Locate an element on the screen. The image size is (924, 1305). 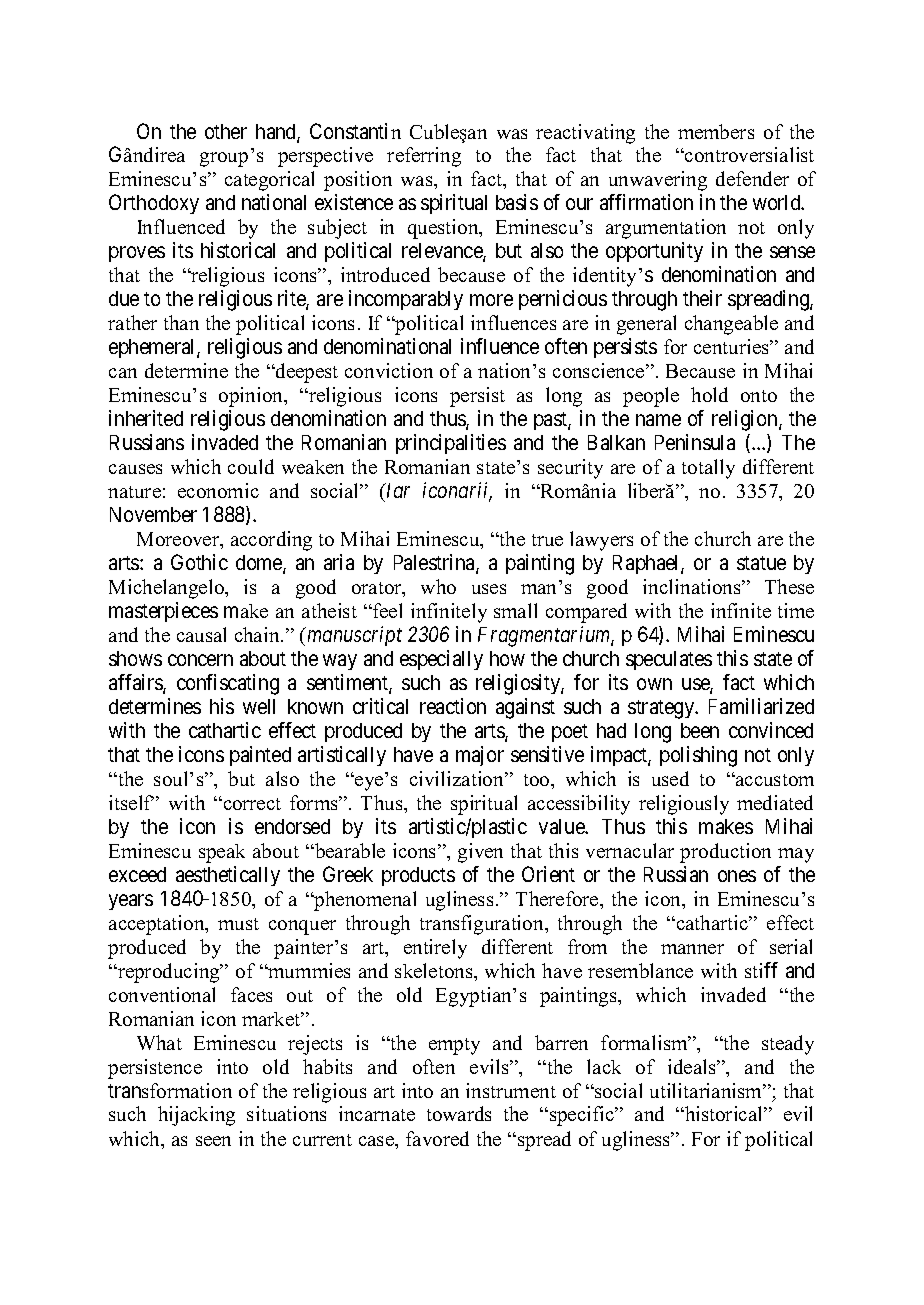
correct is located at coordinates (251, 804).
